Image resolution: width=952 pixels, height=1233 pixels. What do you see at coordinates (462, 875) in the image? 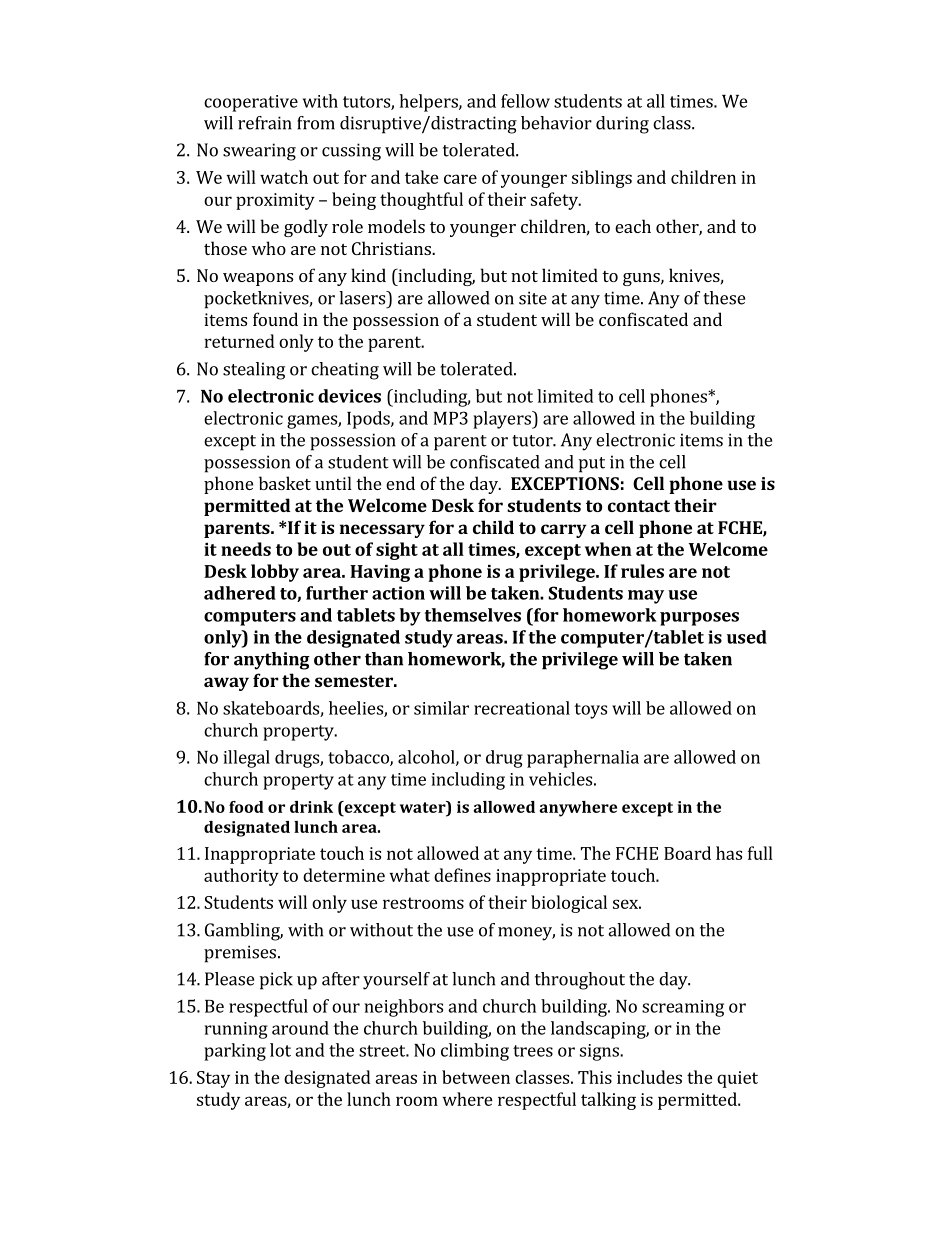
I see `defines` at bounding box center [462, 875].
